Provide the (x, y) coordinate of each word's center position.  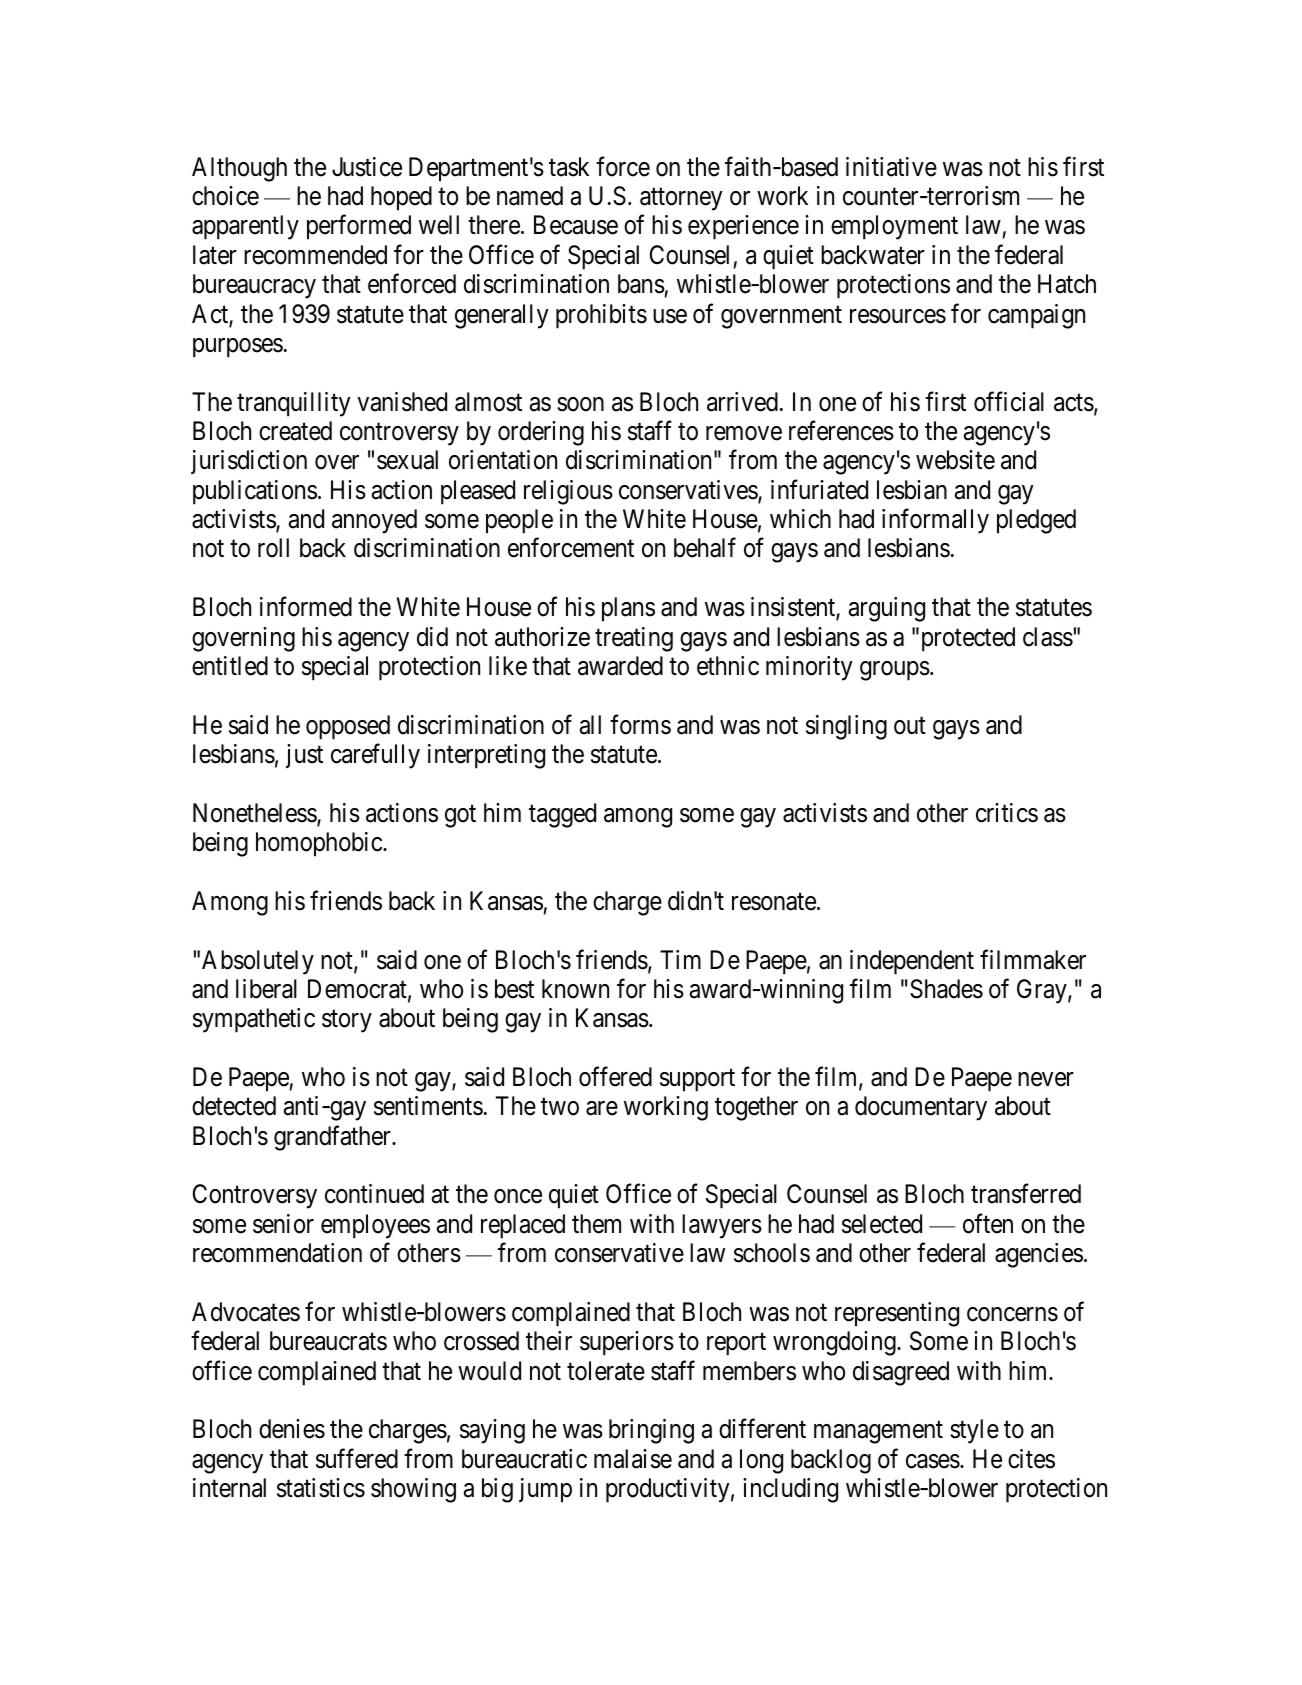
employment (894, 227)
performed (359, 227)
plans (628, 609)
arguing (887, 609)
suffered (357, 1458)
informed (306, 607)
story (347, 1021)
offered (615, 1077)
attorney (681, 199)
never (1046, 1079)
